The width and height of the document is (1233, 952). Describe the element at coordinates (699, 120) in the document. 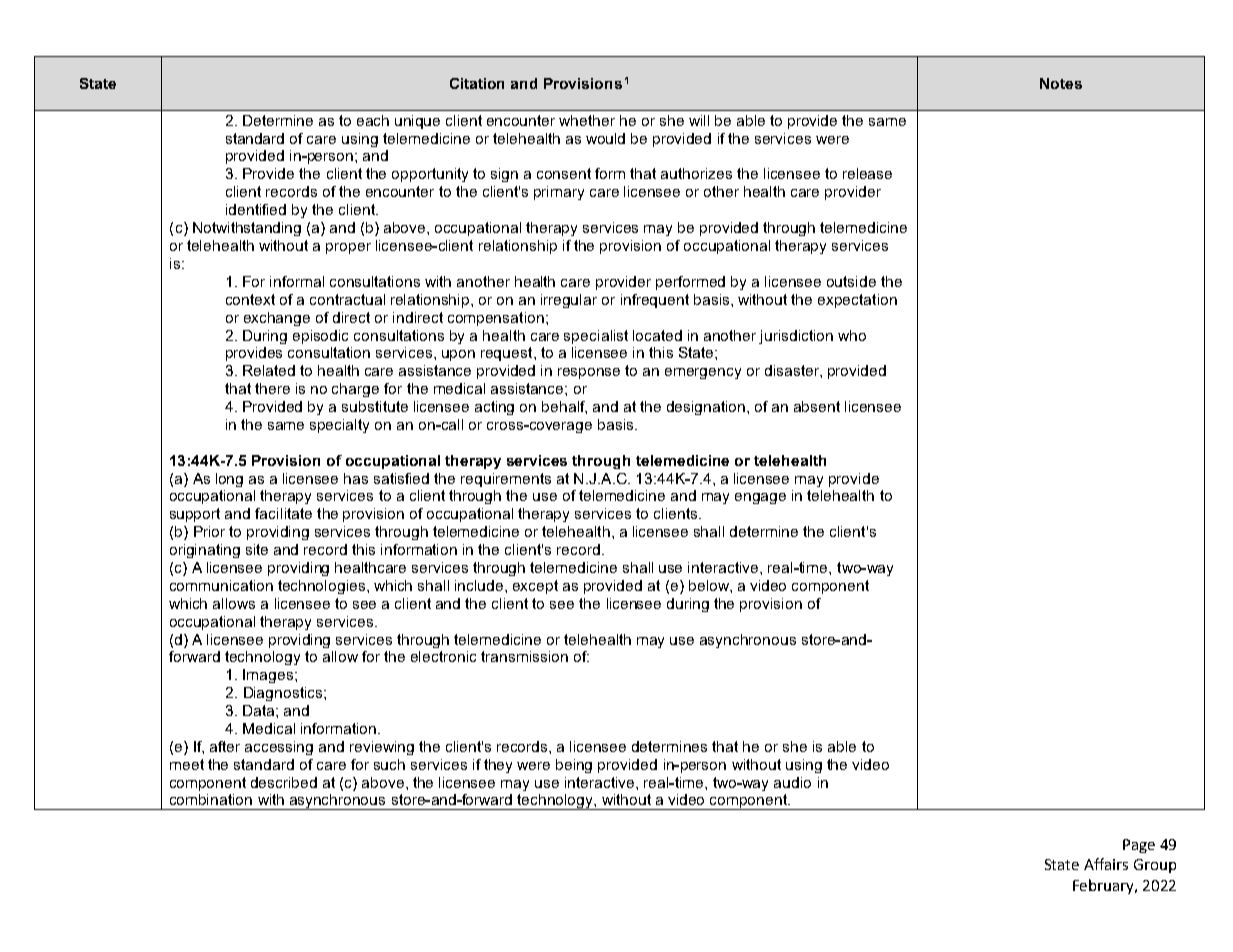

I see `will` at that location.
